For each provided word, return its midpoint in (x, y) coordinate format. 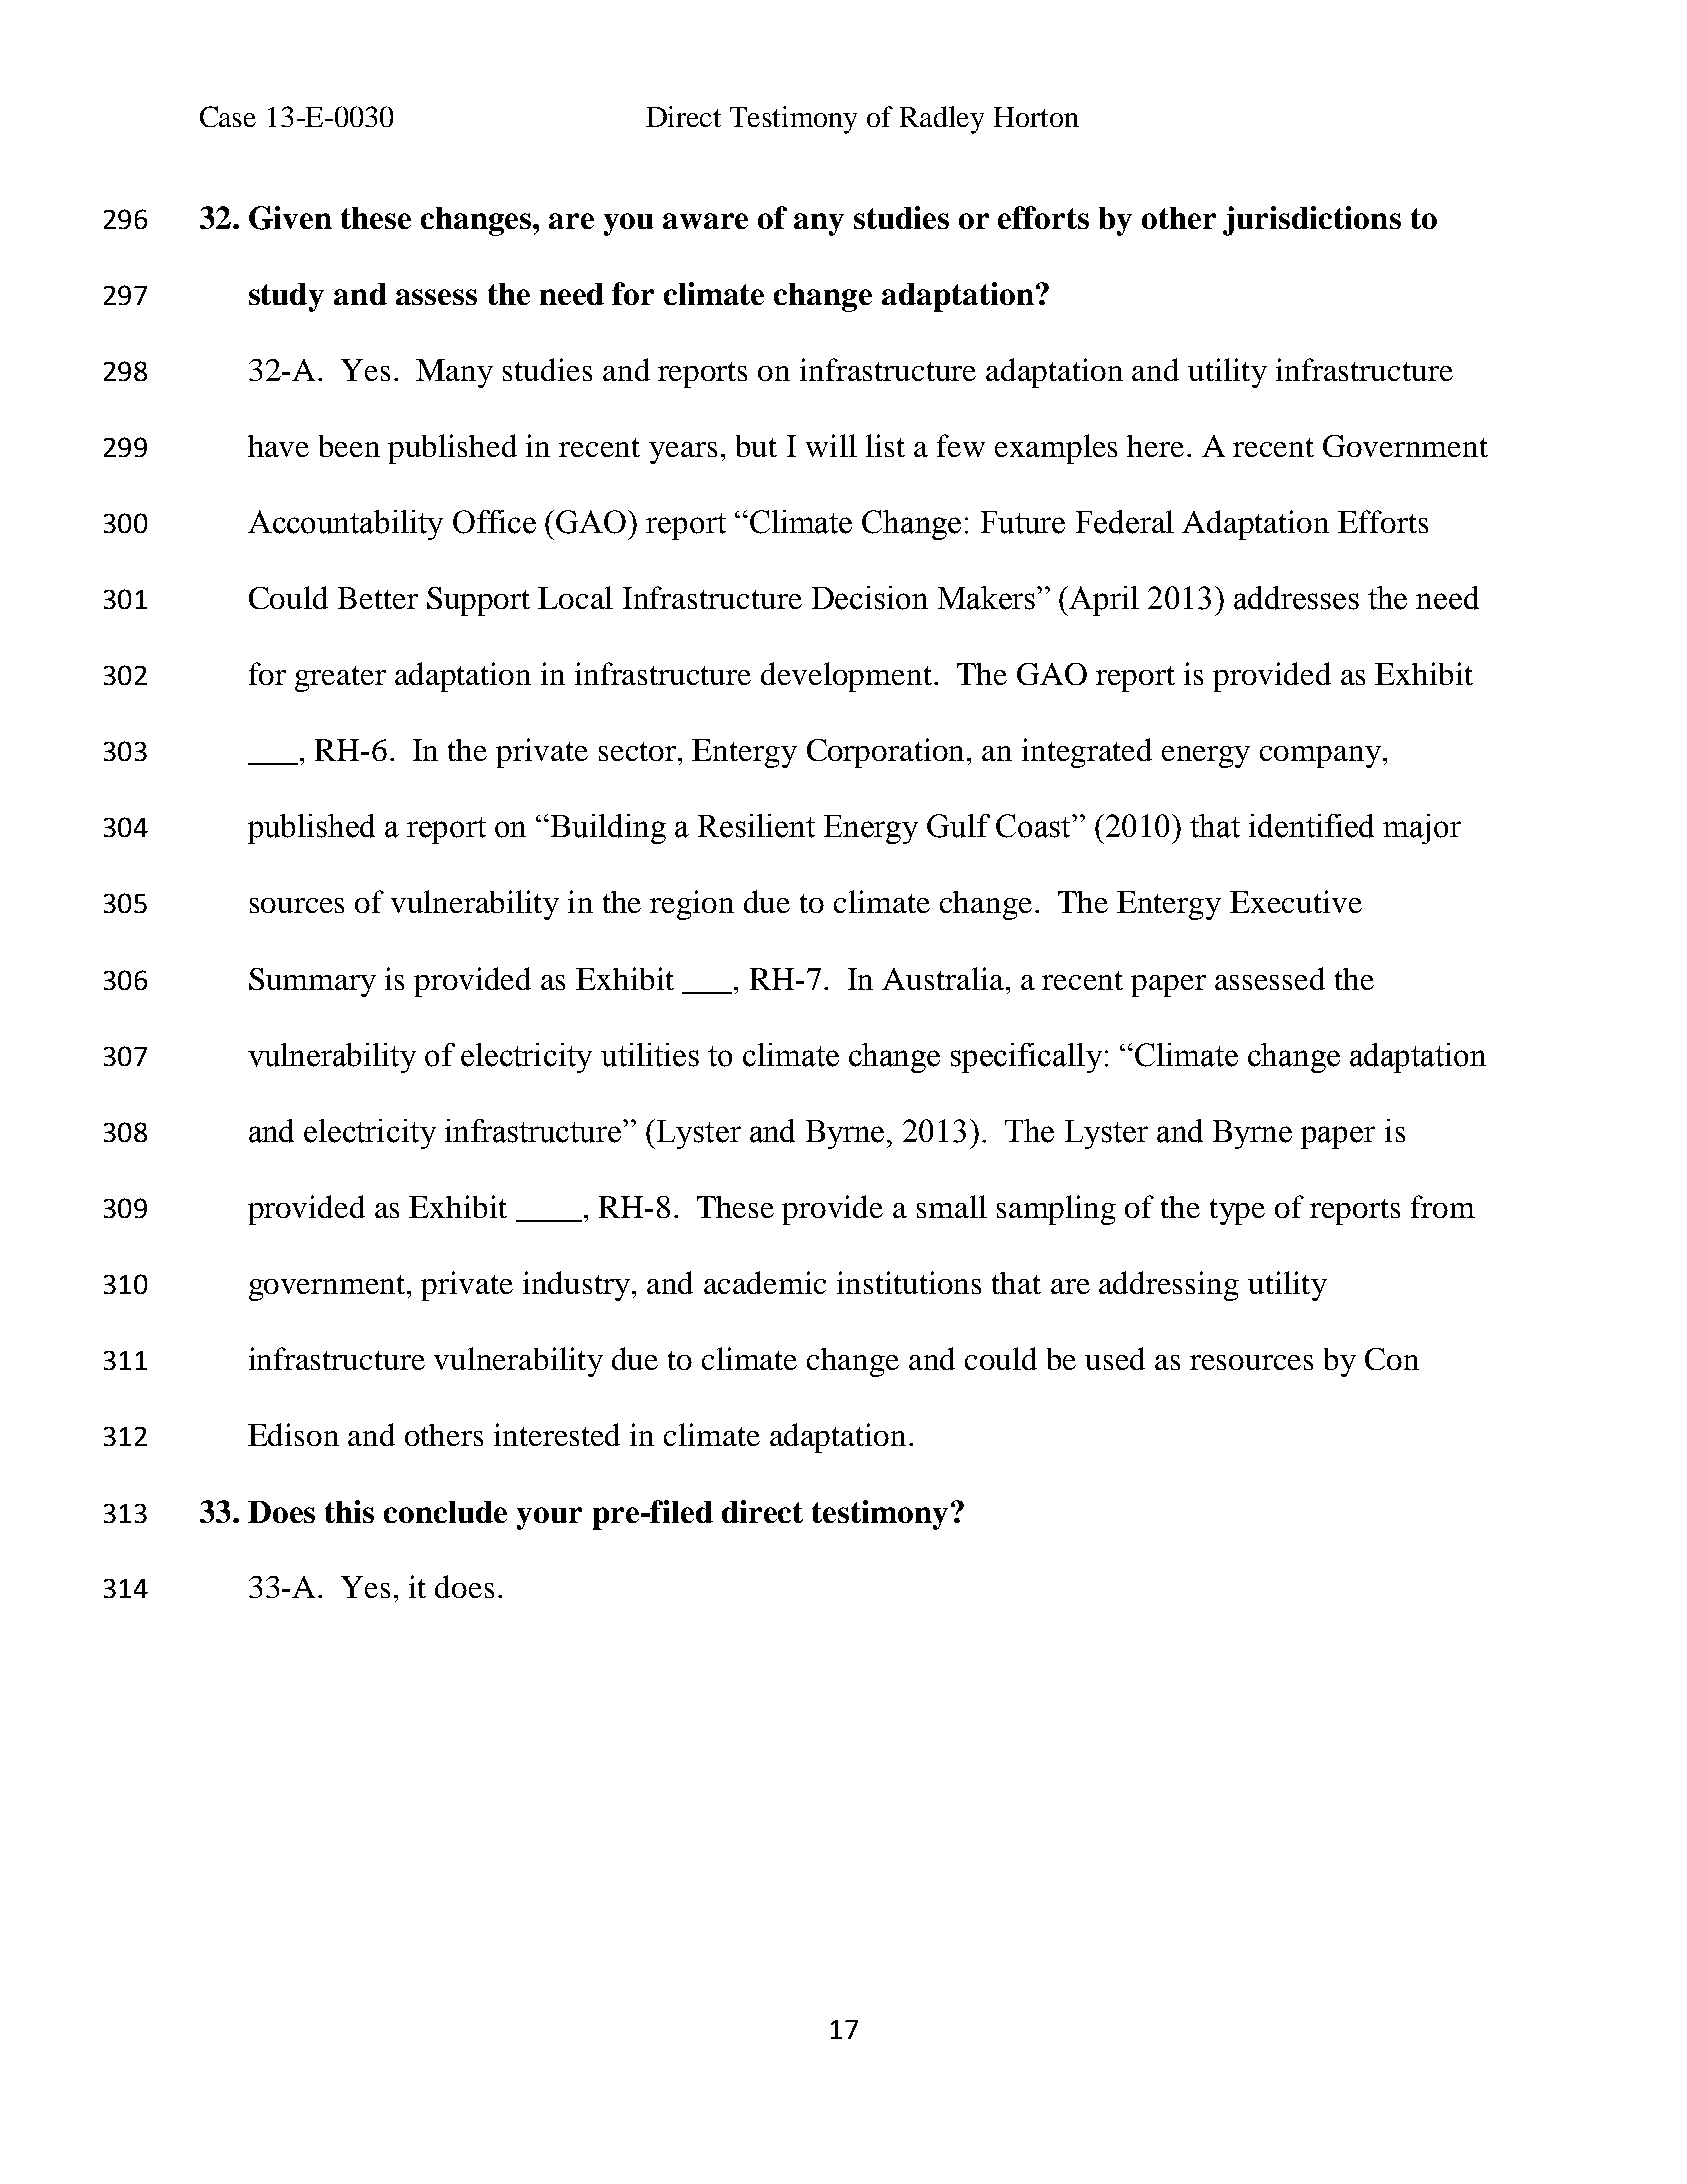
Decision (870, 598)
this (349, 1511)
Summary (312, 982)
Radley (942, 120)
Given (290, 218)
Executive (1296, 901)
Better (378, 598)
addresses (1296, 598)
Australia (944, 978)
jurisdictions (1312, 221)
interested (557, 1434)
